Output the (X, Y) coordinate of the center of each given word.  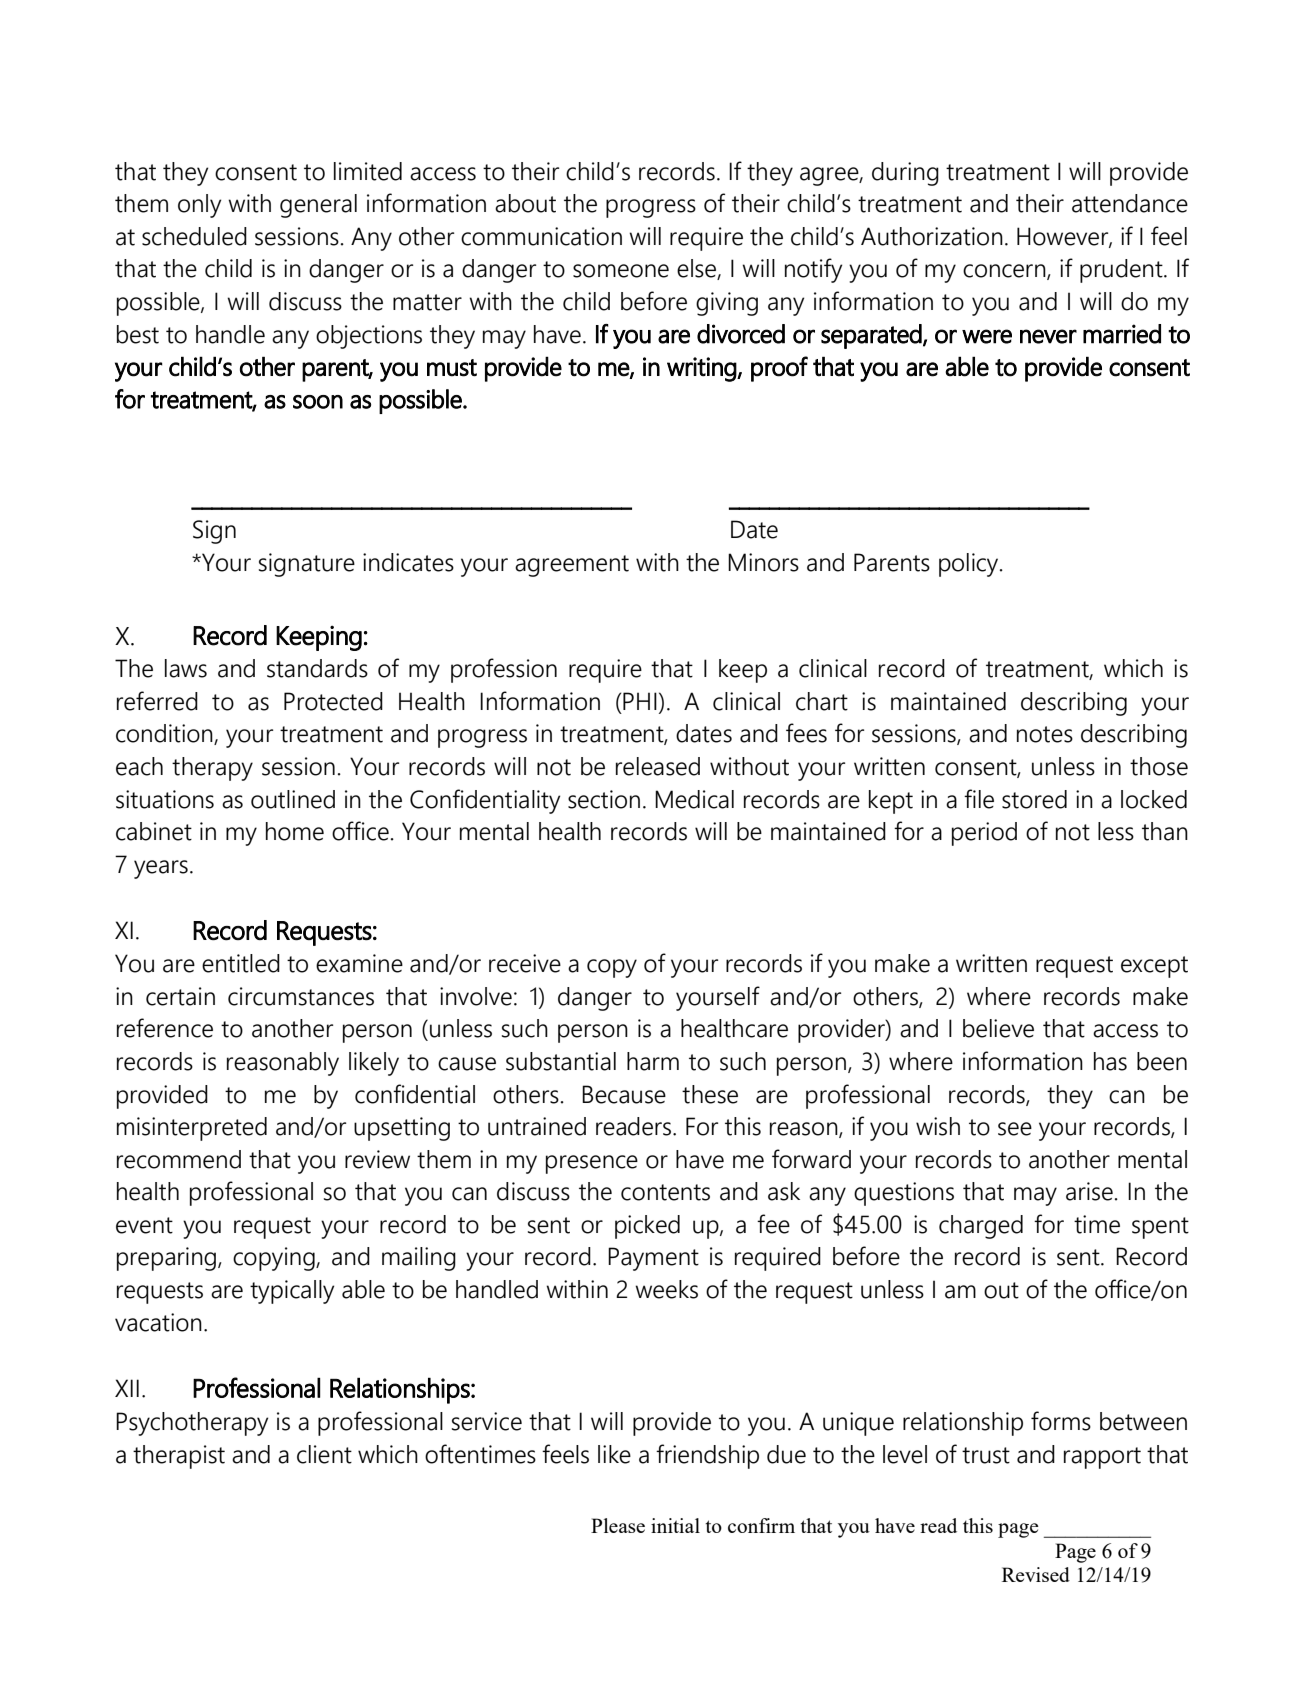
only (199, 206)
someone (621, 271)
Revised (1036, 1574)
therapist (179, 1457)
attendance (1130, 203)
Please (618, 1525)
